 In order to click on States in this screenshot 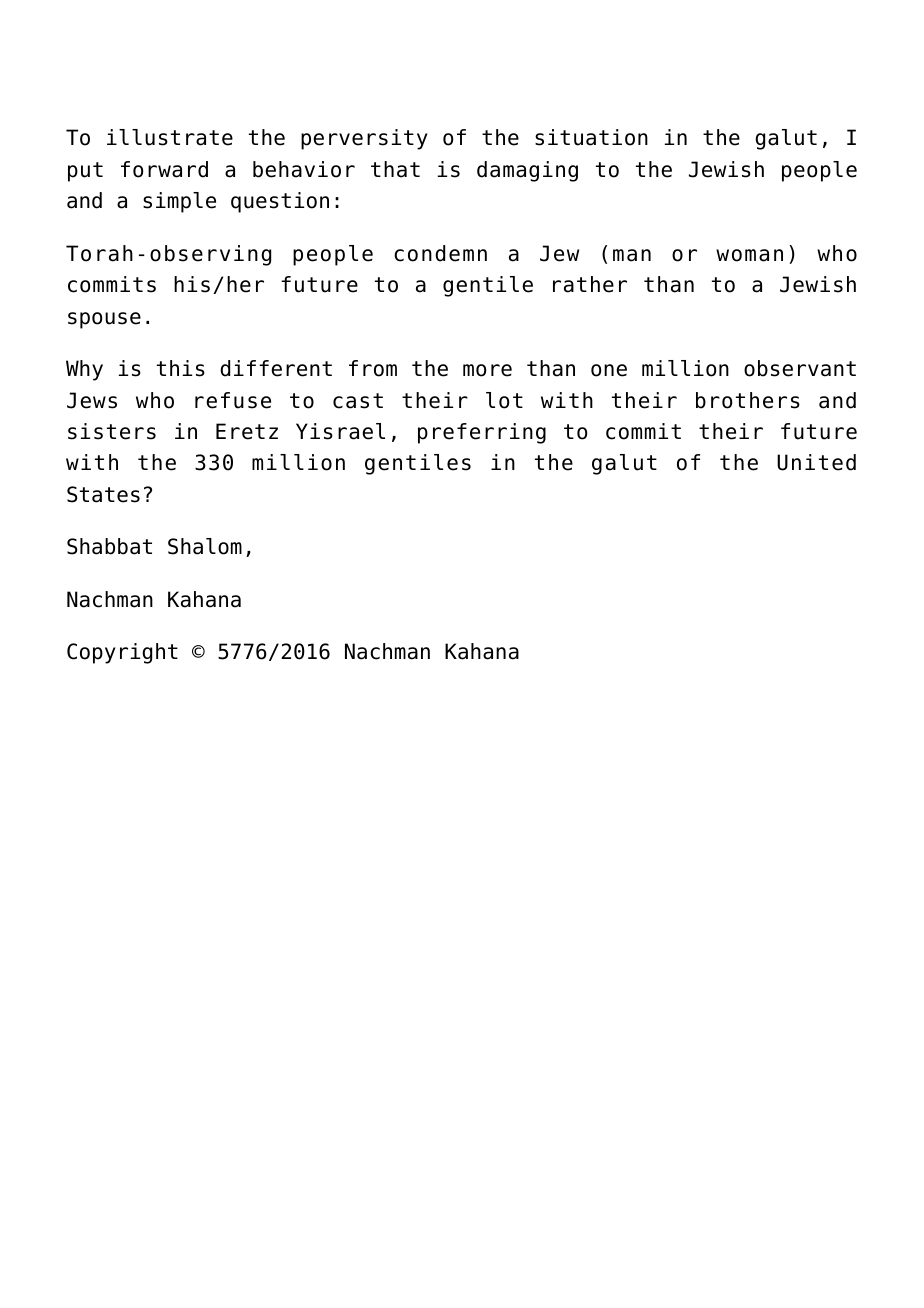, I will do `click(103, 494)`.
